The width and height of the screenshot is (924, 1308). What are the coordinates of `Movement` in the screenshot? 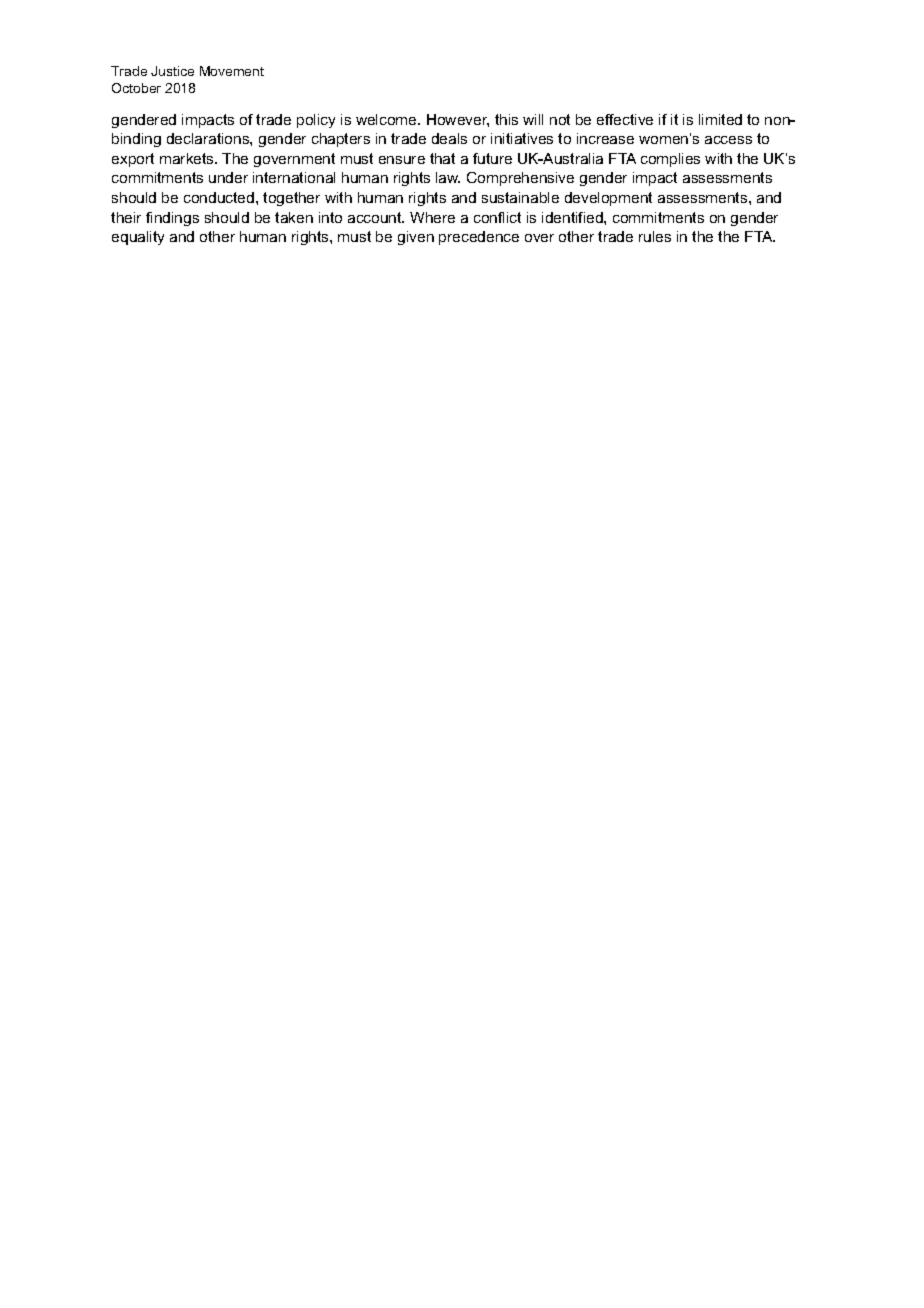 It's located at (232, 71).
